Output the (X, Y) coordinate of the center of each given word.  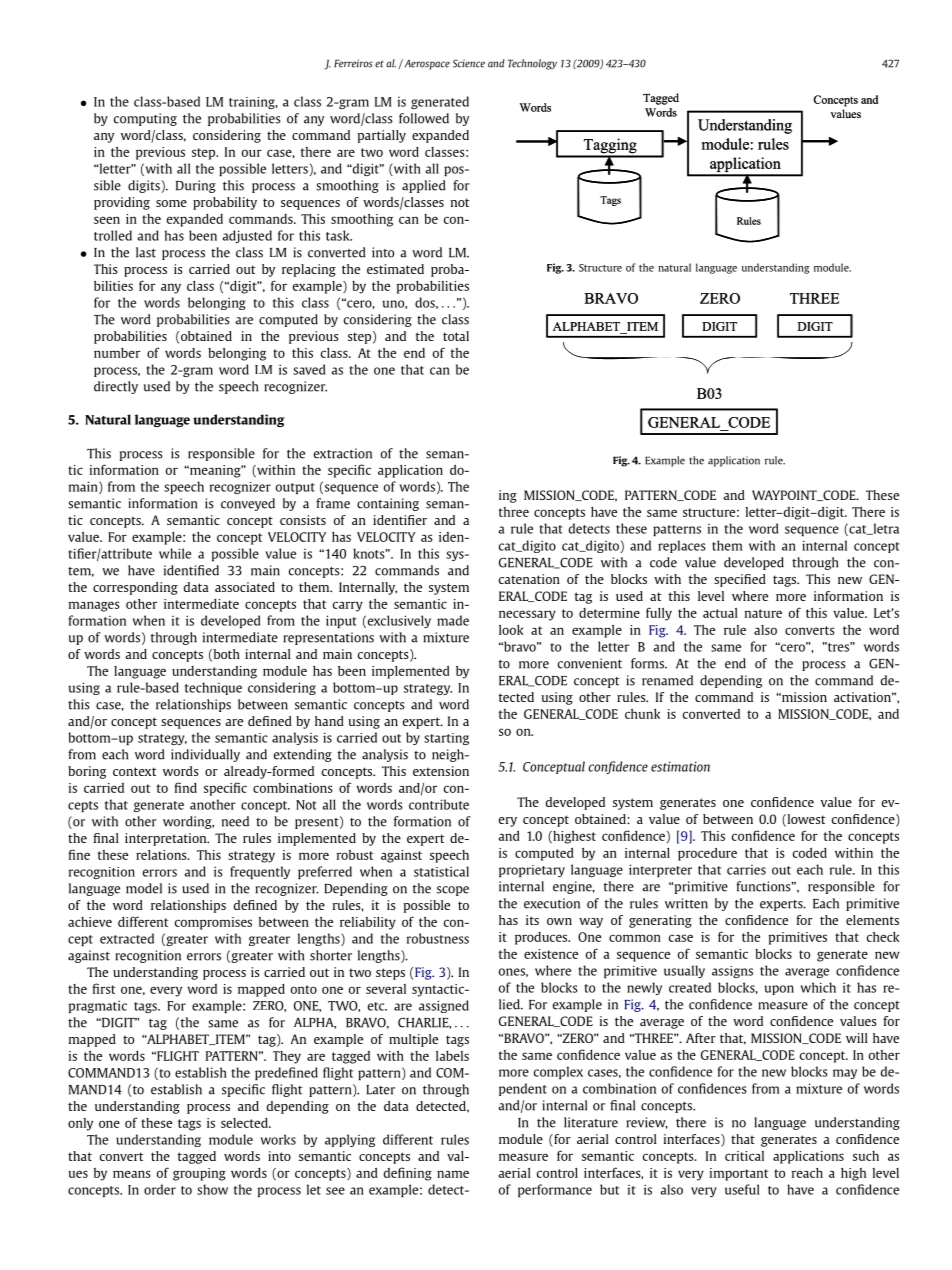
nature (763, 613)
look (511, 630)
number (117, 353)
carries (746, 870)
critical (744, 1156)
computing (145, 119)
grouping (199, 1174)
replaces (682, 546)
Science (469, 63)
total (456, 336)
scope (453, 891)
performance (555, 1190)
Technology (532, 64)
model (144, 888)
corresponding (135, 588)
